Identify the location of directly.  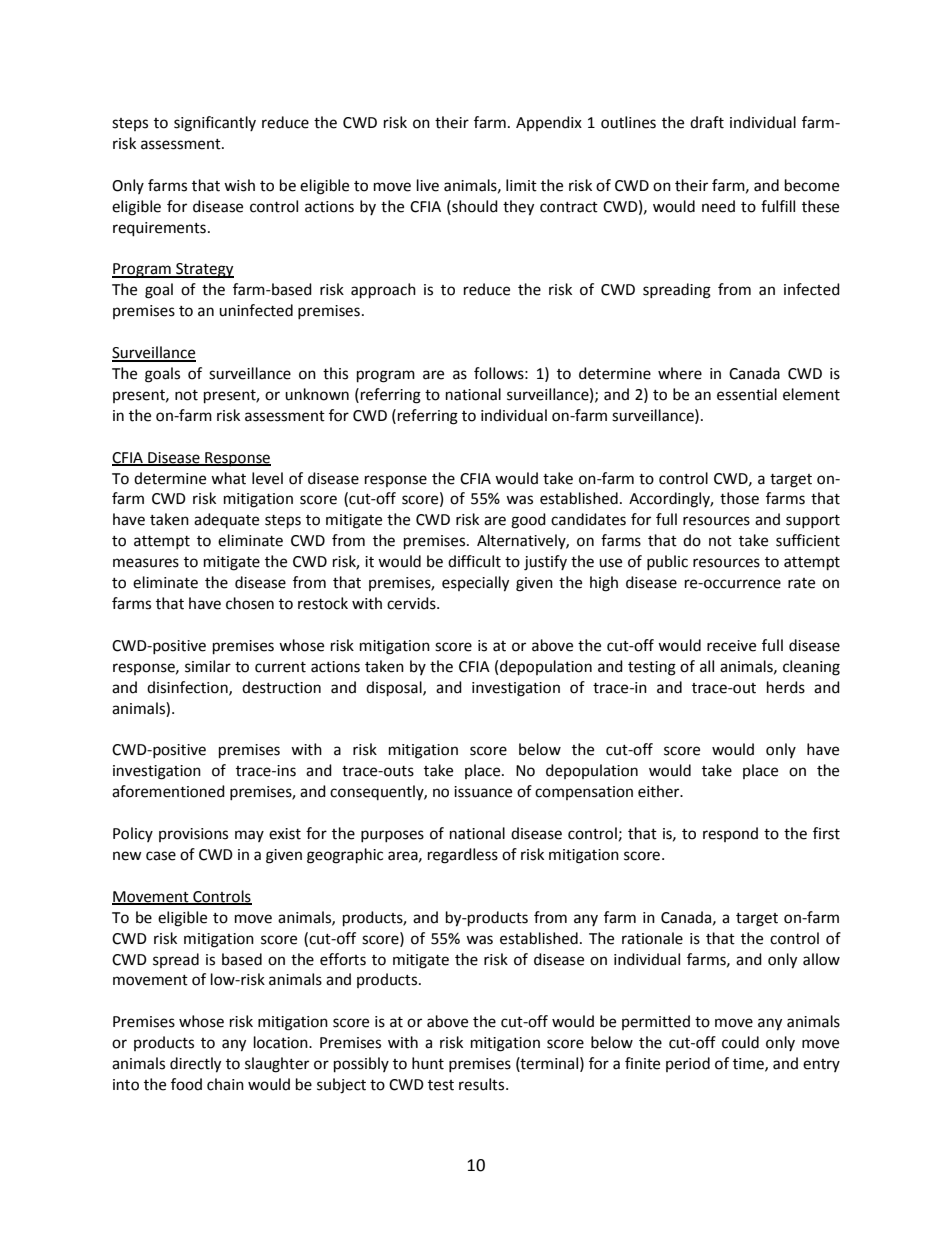
(195, 1065).
